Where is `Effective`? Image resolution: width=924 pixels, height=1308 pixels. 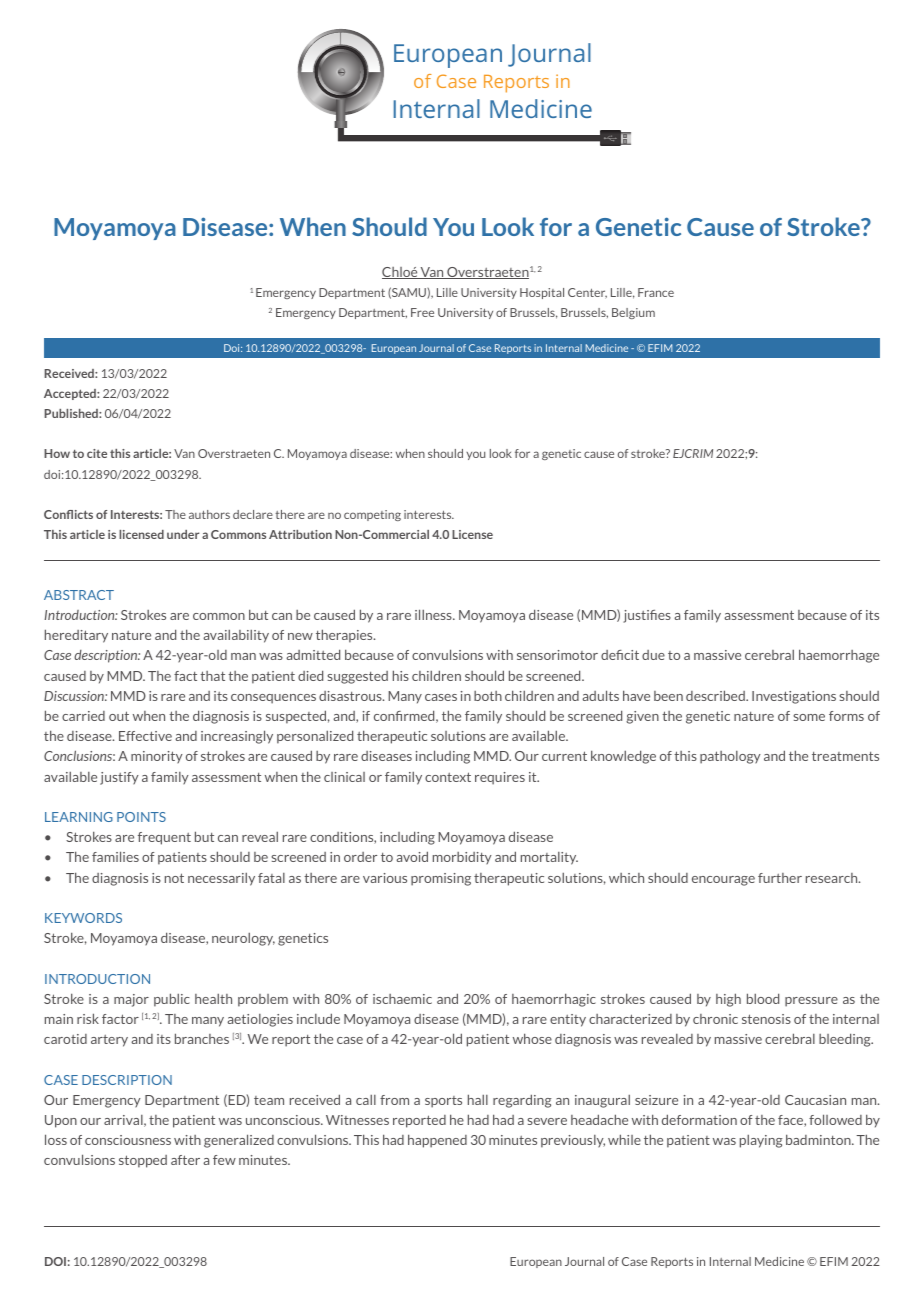
Effective is located at coordinates (145, 736).
